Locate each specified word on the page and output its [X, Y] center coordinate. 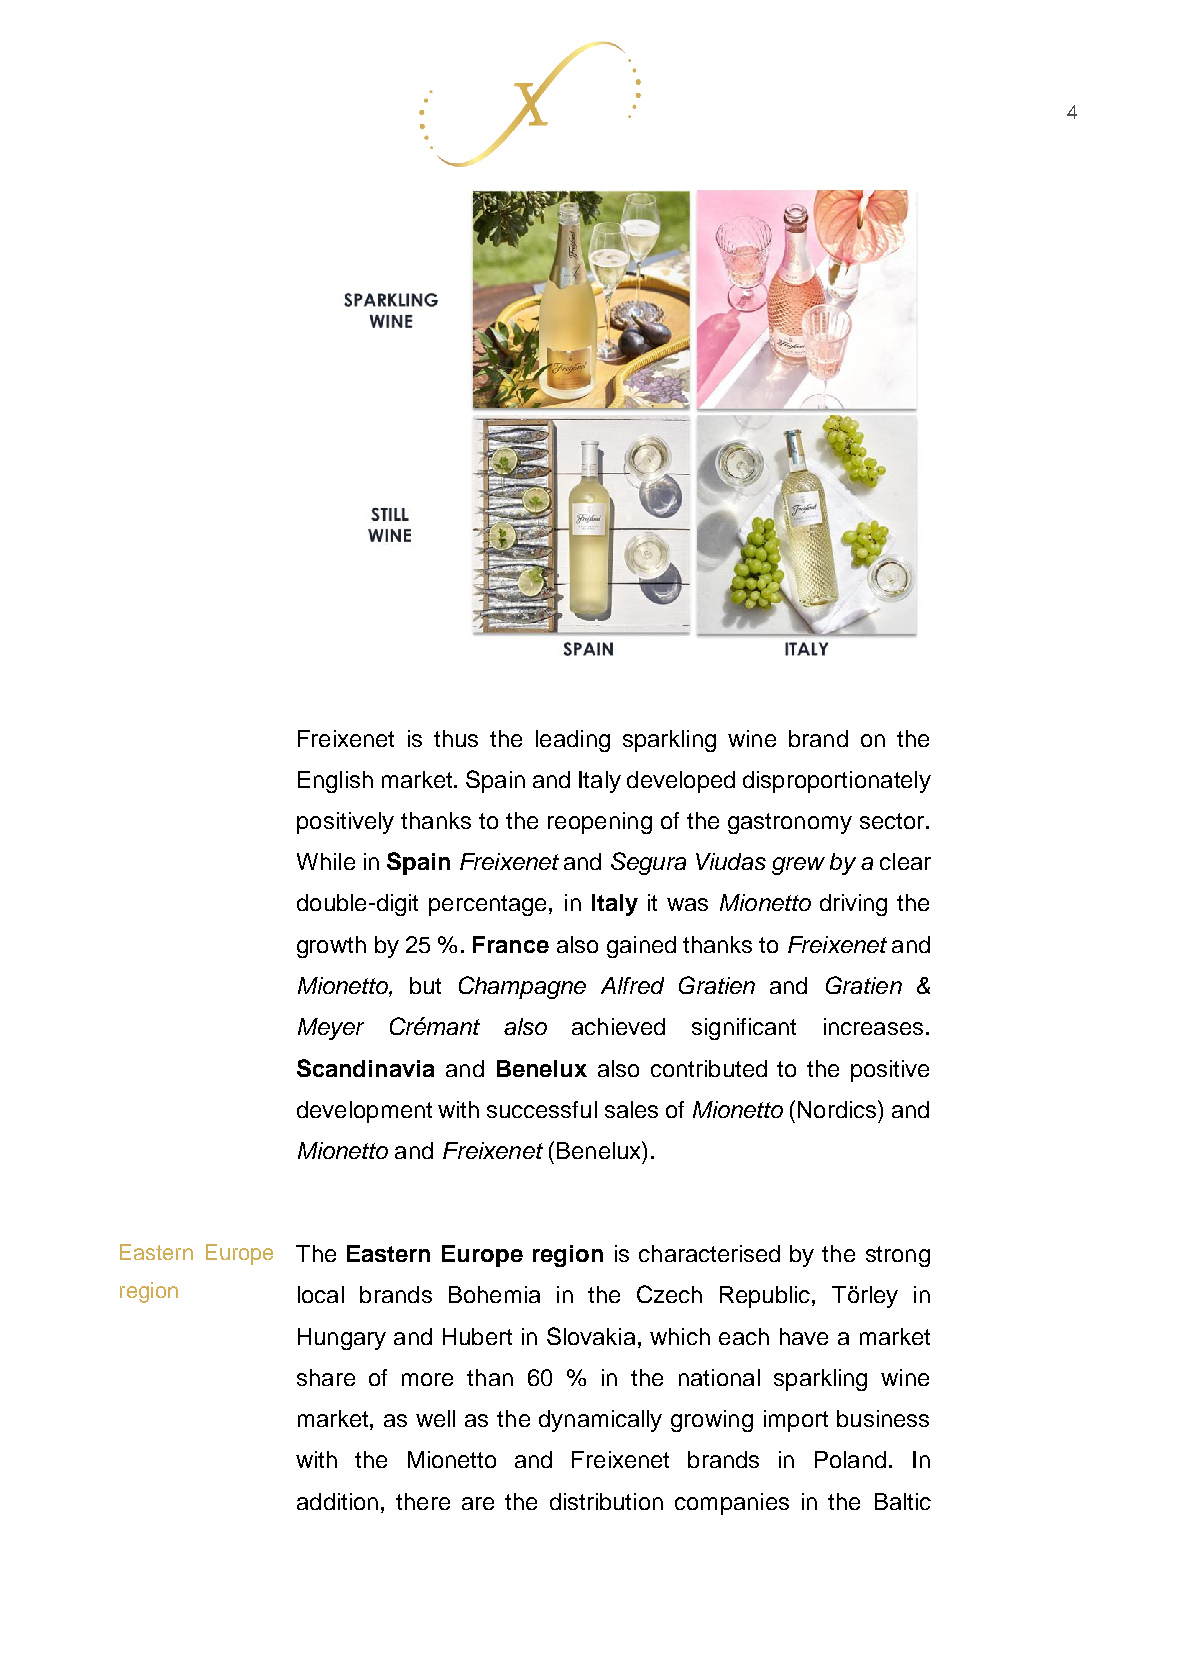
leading [573, 741]
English [335, 782]
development [364, 1112]
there [423, 1501]
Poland [850, 1459]
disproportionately [837, 782]
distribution [606, 1501]
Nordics [838, 1109]
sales [631, 1109]
